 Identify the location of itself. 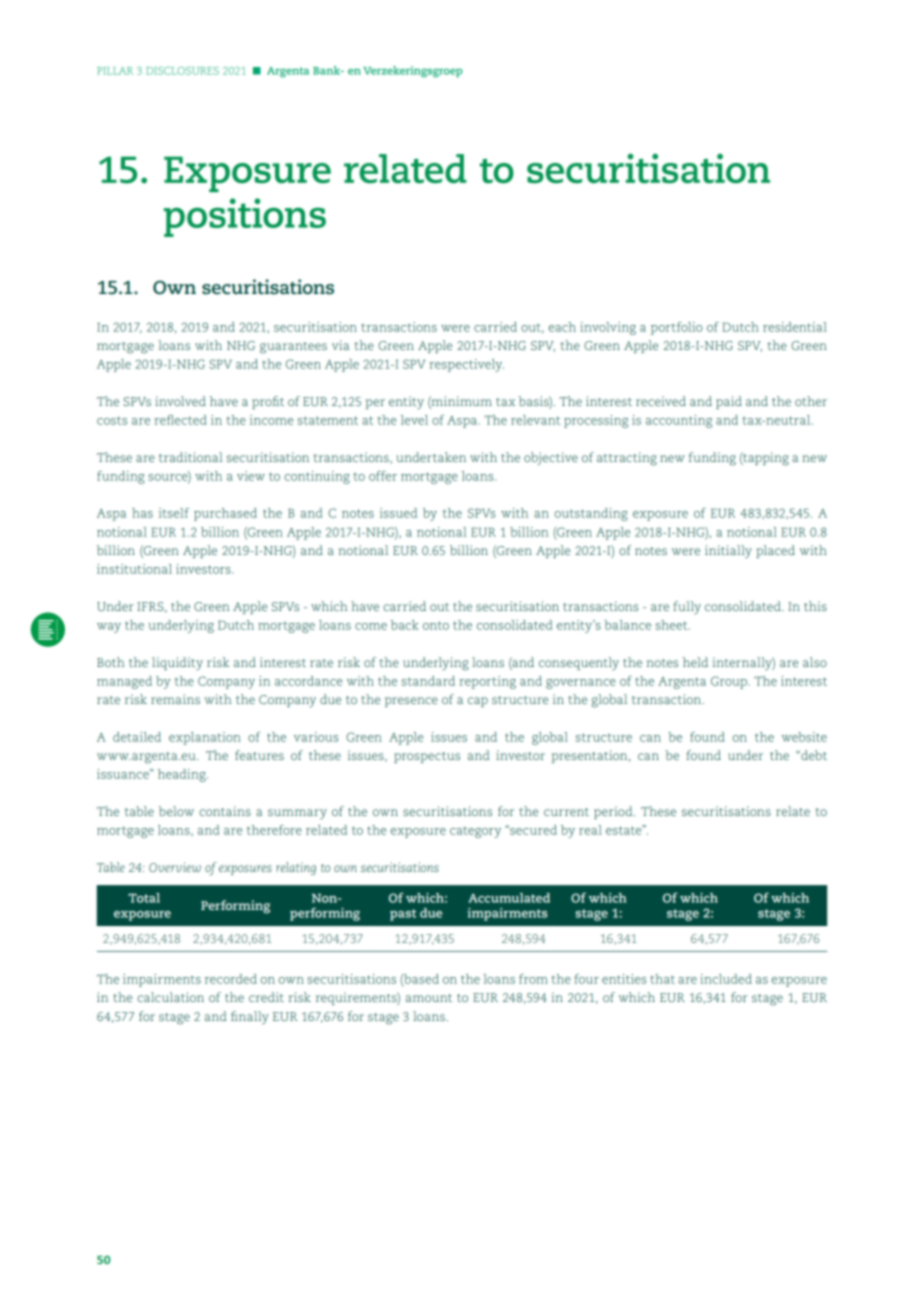
(174, 513).
